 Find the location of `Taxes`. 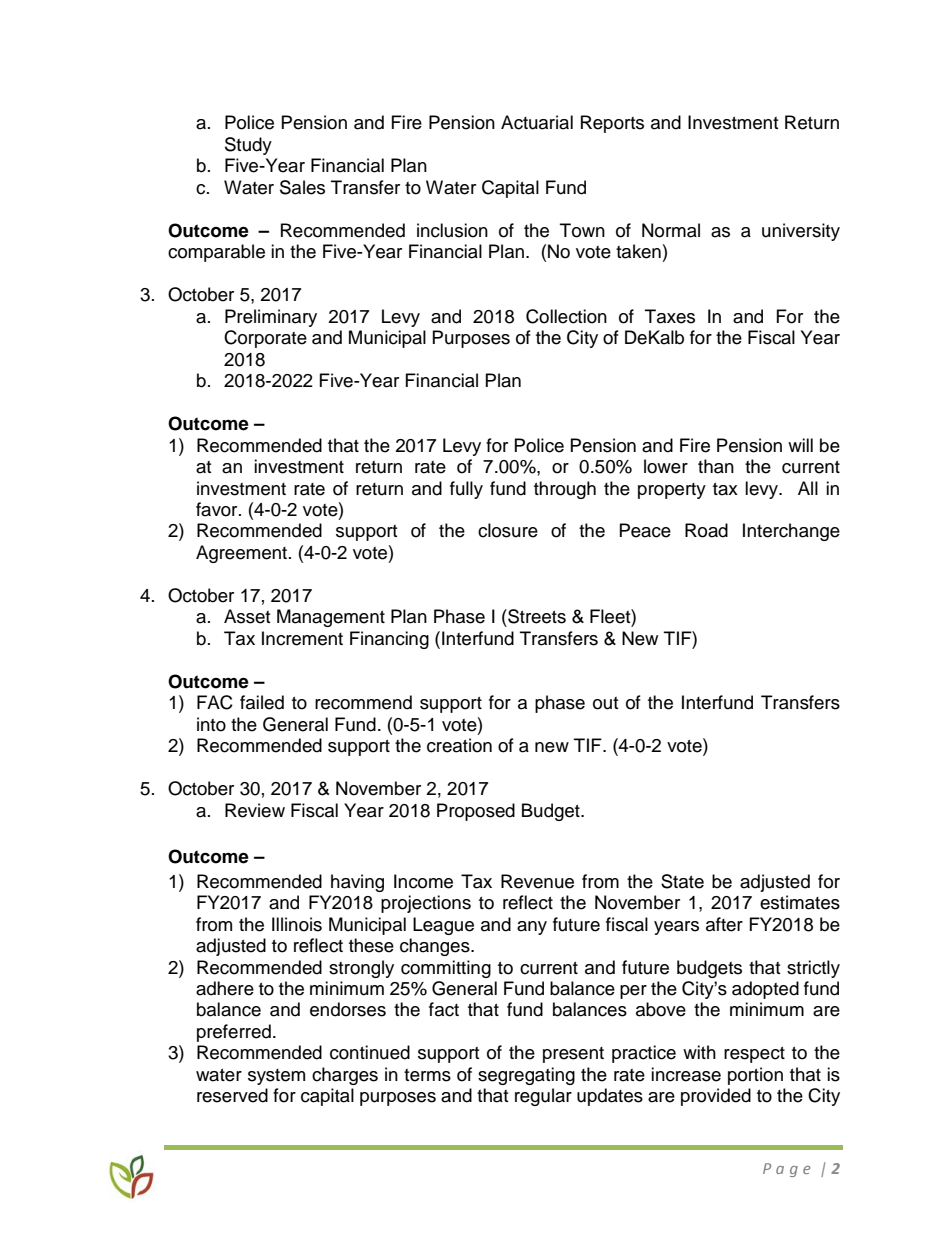

Taxes is located at coordinates (670, 316).
